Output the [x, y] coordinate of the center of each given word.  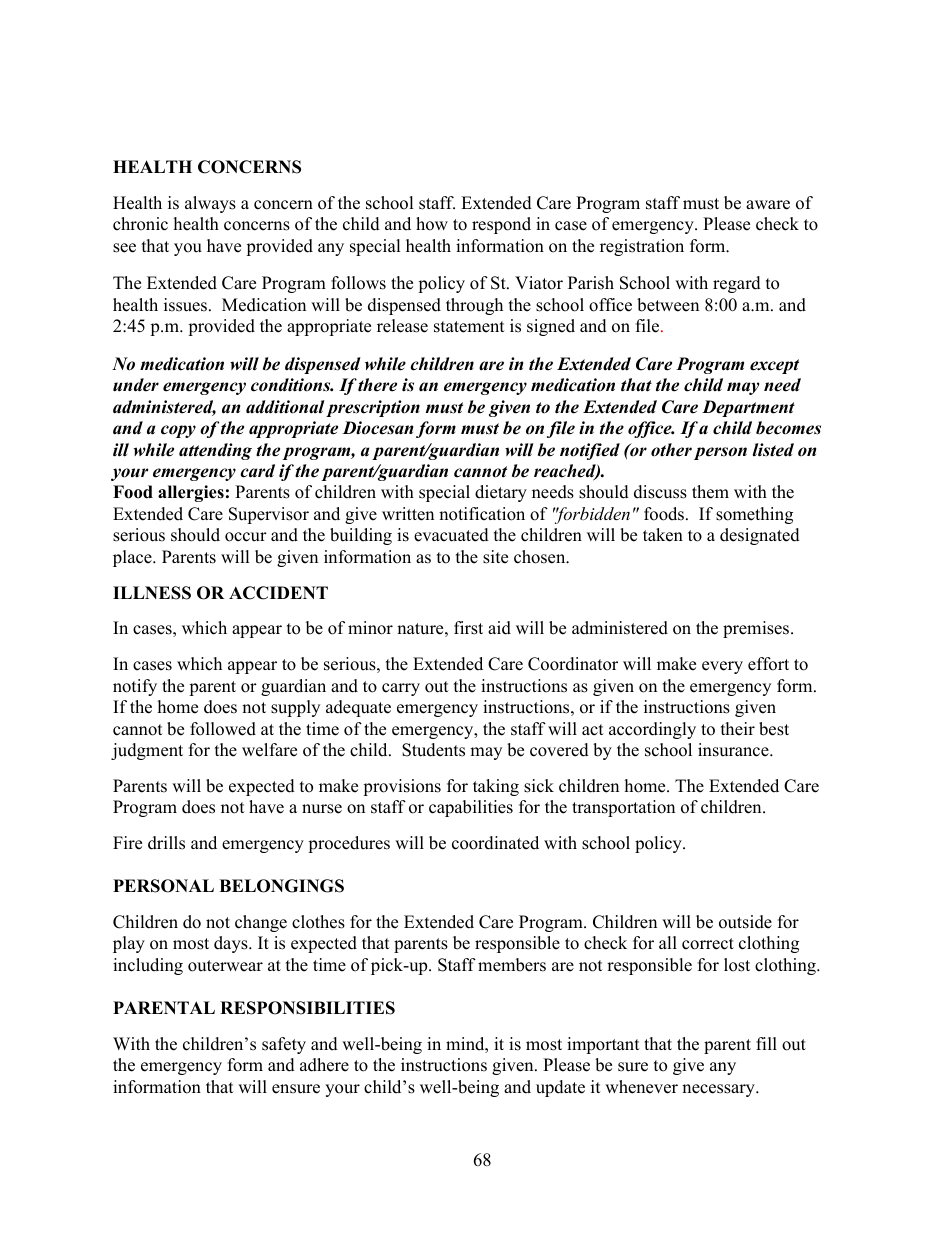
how [432, 224]
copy [178, 431]
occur [246, 537]
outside [745, 922]
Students [433, 750]
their [738, 729]
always [210, 204]
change [261, 923]
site [495, 557]
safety [284, 1045]
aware [768, 205]
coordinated [495, 843]
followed [223, 729]
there [377, 385]
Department [748, 408]
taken [663, 535]
